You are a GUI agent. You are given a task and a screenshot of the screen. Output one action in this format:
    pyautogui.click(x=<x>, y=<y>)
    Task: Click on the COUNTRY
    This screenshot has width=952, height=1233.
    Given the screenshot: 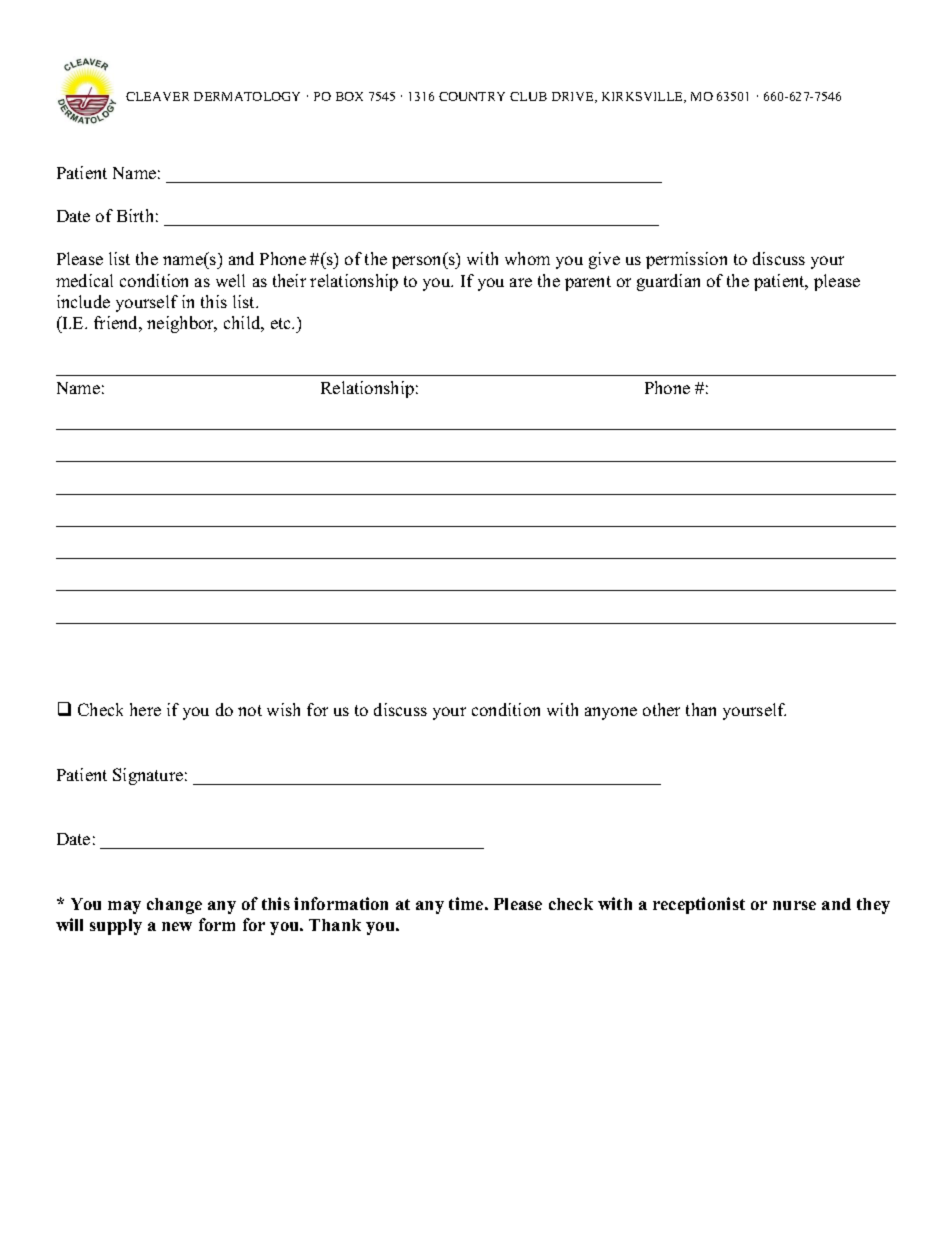 What is the action you would take?
    pyautogui.click(x=472, y=96)
